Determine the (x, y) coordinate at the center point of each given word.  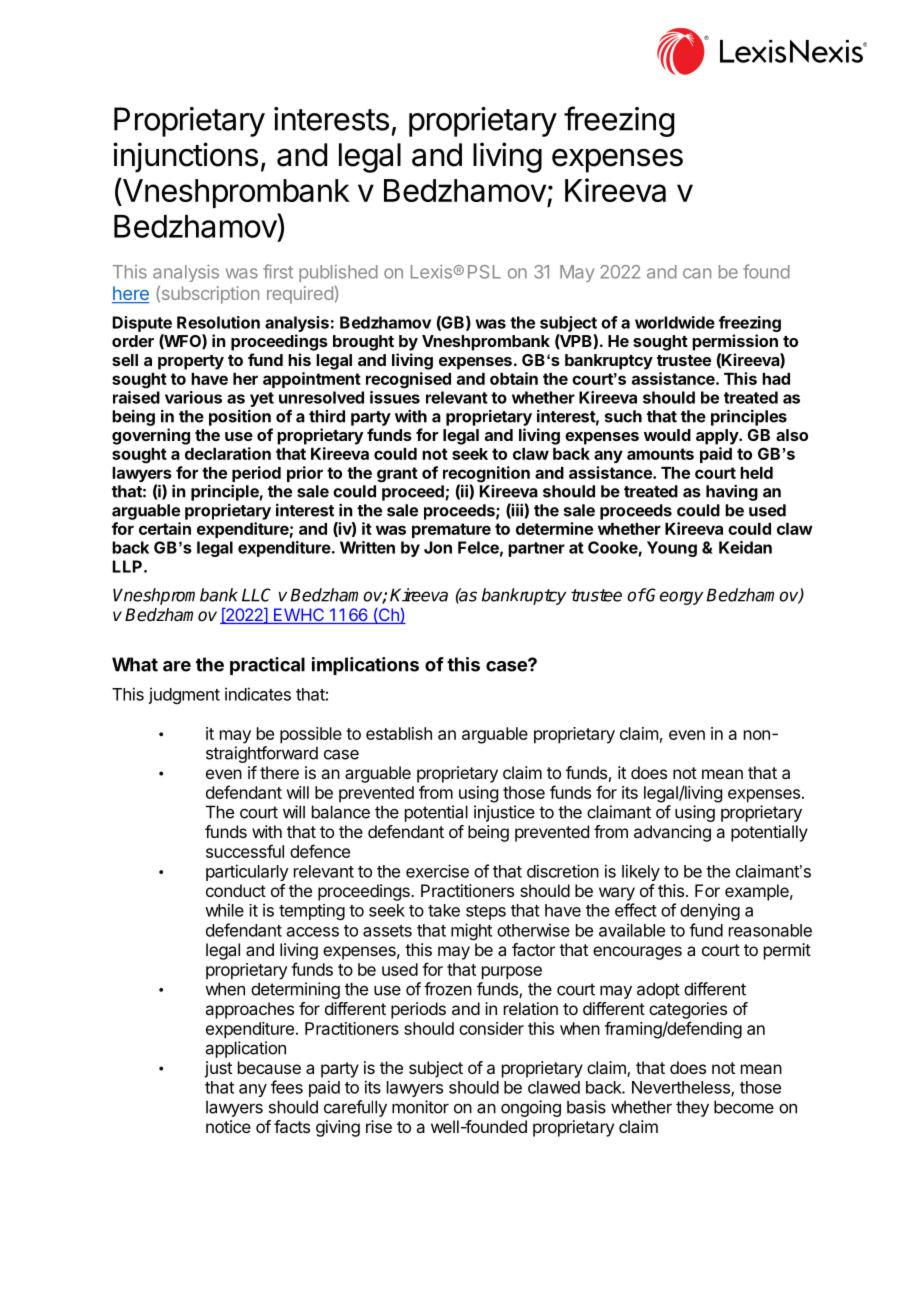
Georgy (674, 596)
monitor (420, 1107)
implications (365, 666)
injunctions (185, 157)
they (692, 1108)
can (697, 273)
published (338, 273)
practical (267, 666)
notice (228, 1126)
